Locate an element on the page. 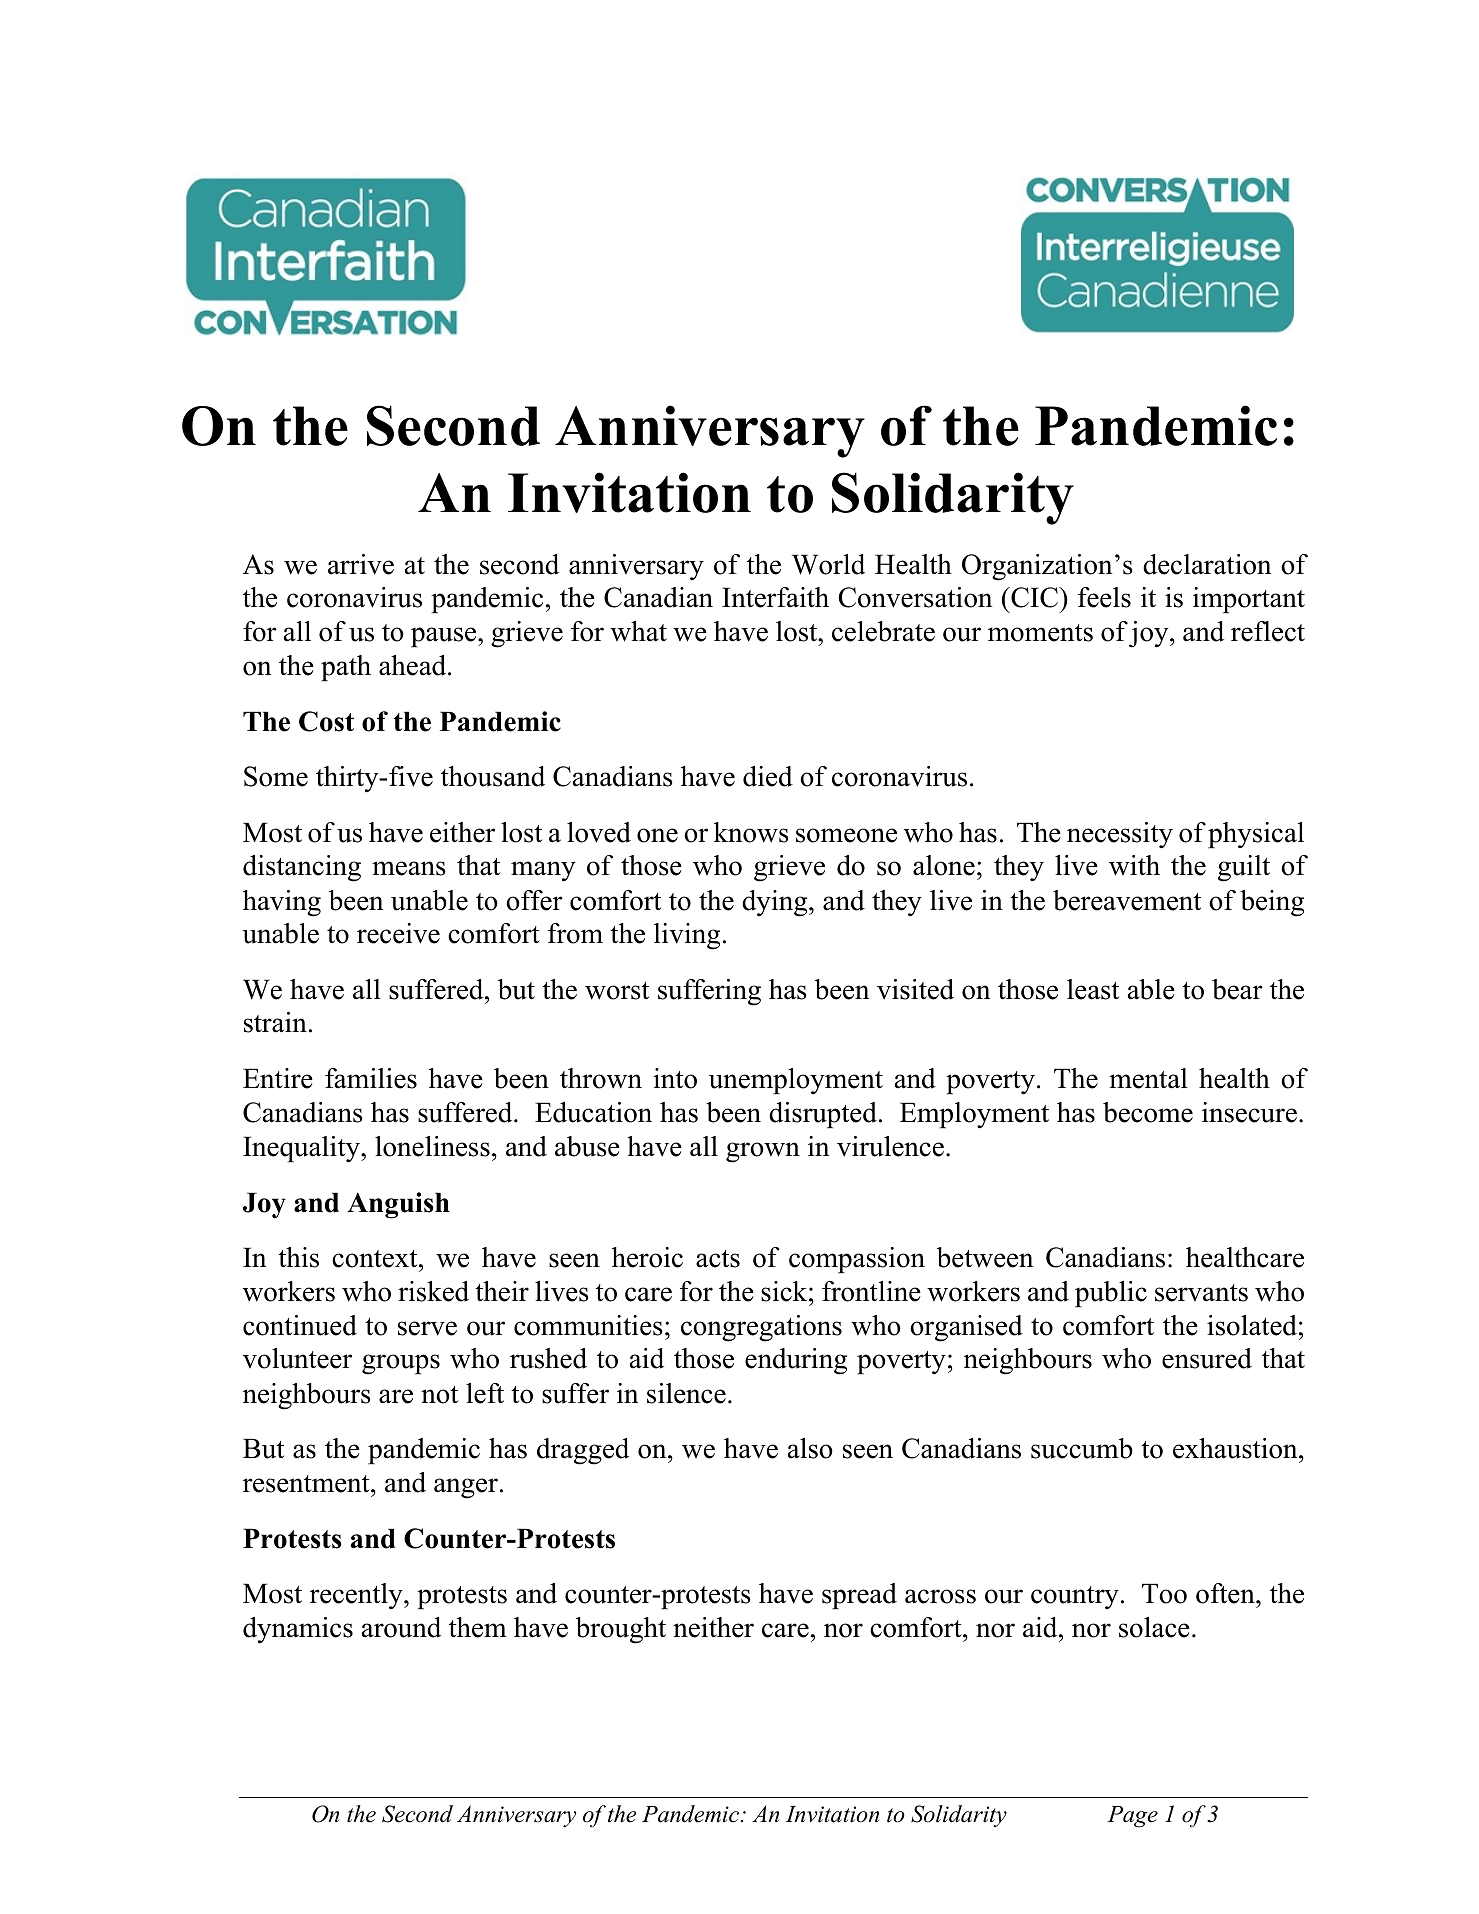 This image has height=1914, width=1479. means is located at coordinates (409, 868).
